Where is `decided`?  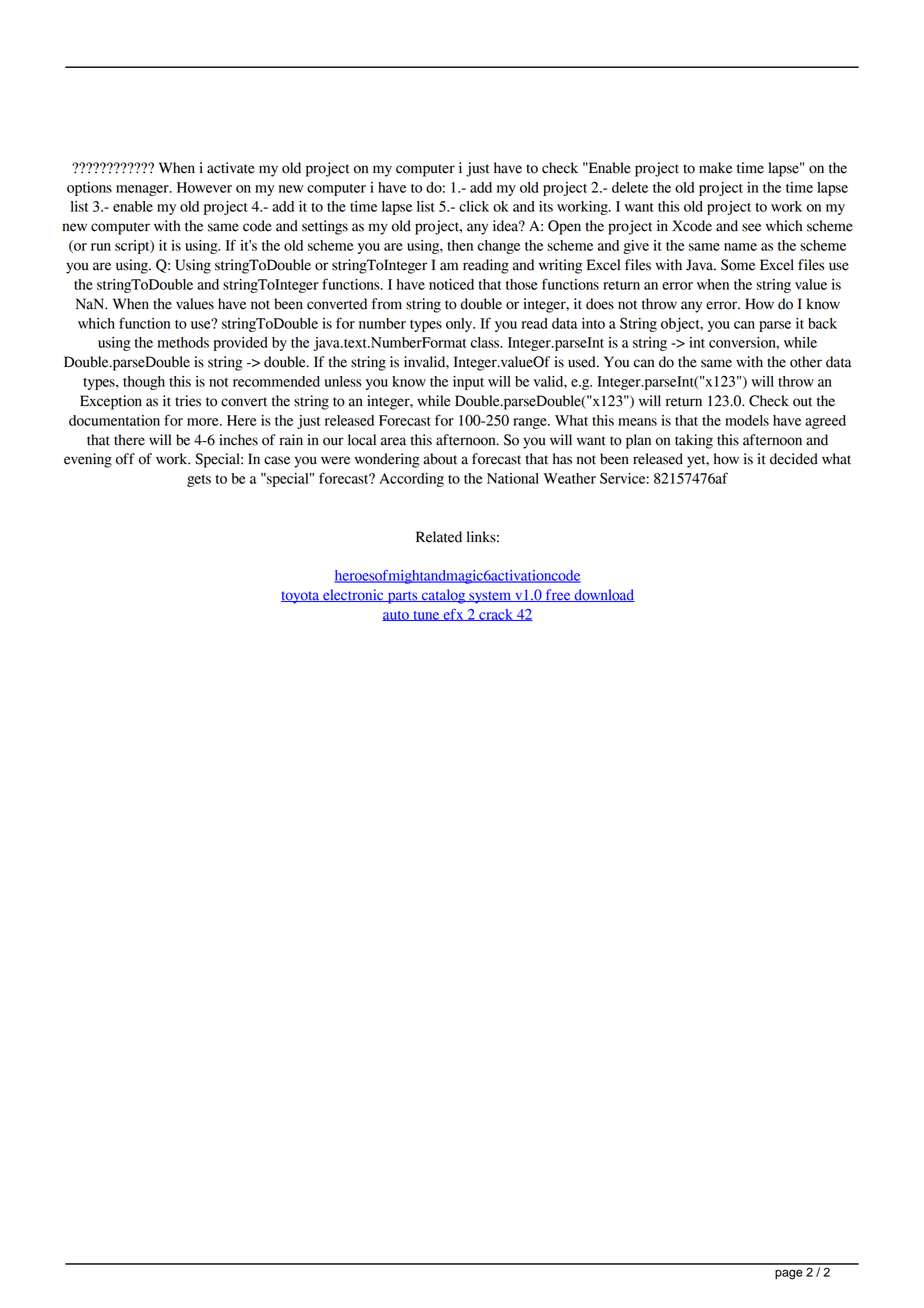 decided is located at coordinates (794, 459).
